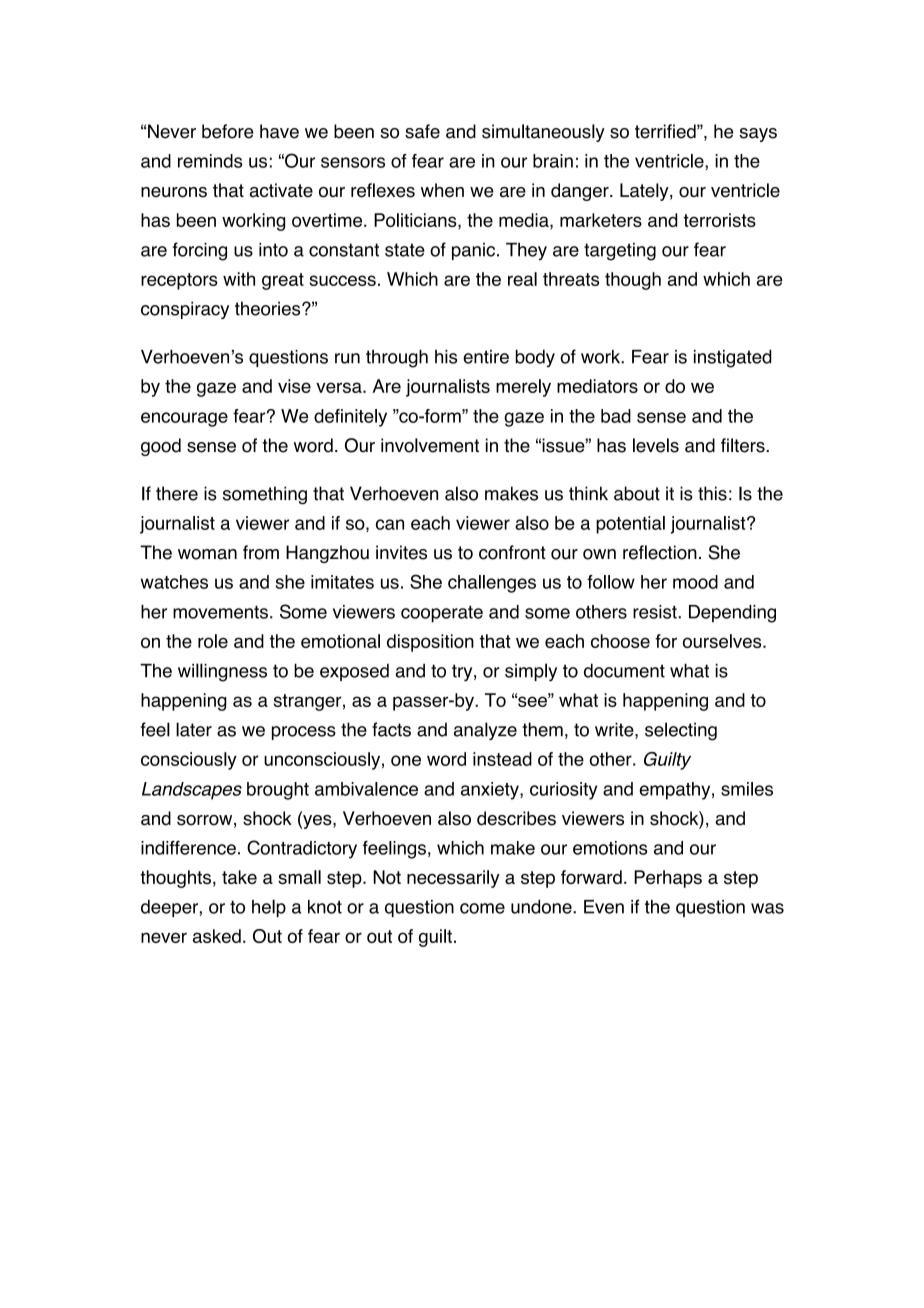 This screenshot has width=924, height=1308. Describe the element at coordinates (482, 908) in the screenshot. I see `come` at that location.
